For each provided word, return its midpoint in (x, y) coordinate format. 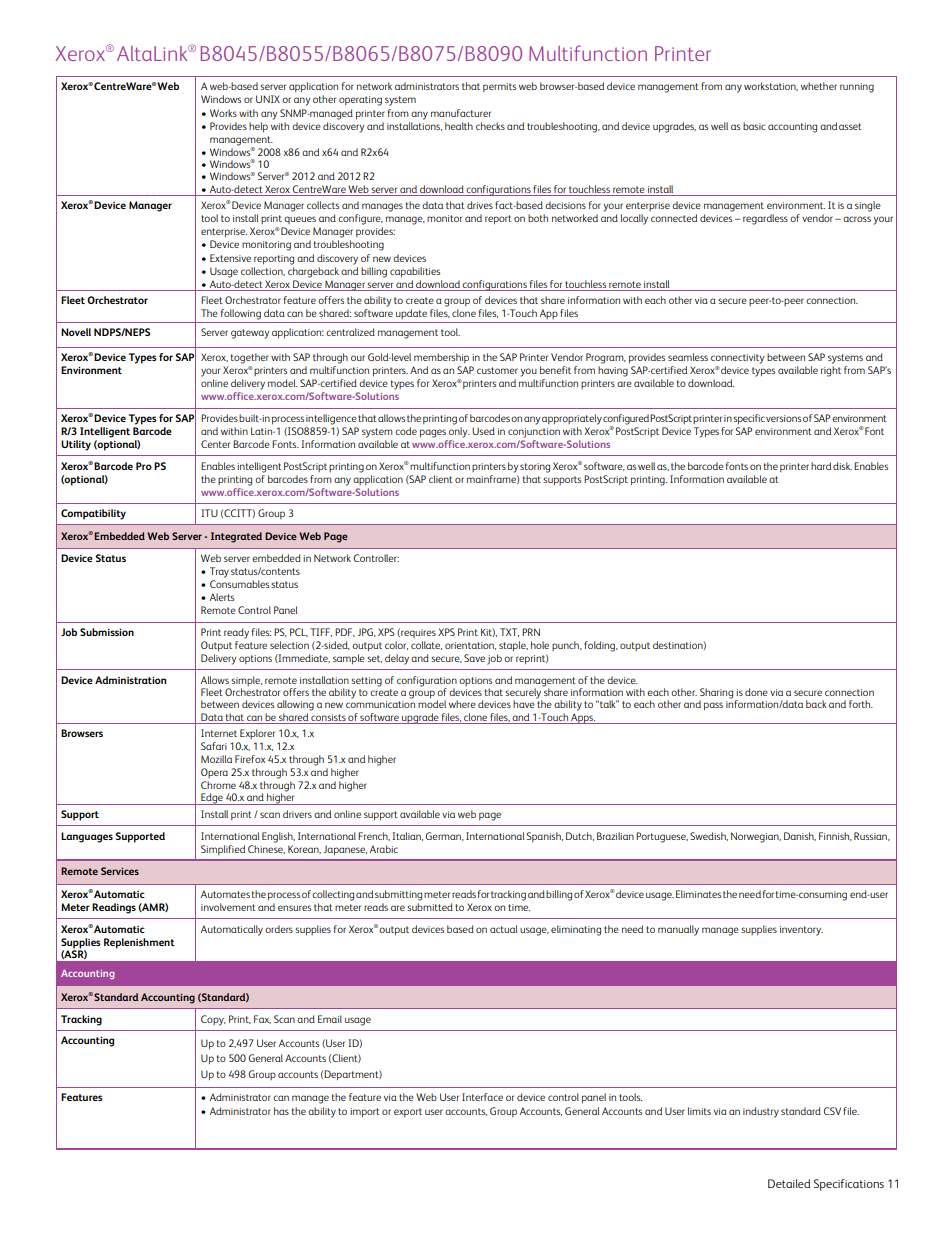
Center (215, 444)
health (459, 126)
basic (754, 126)
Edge (212, 799)
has (281, 1111)
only (459, 432)
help (258, 127)
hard (821, 466)
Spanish (545, 837)
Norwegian (756, 837)
